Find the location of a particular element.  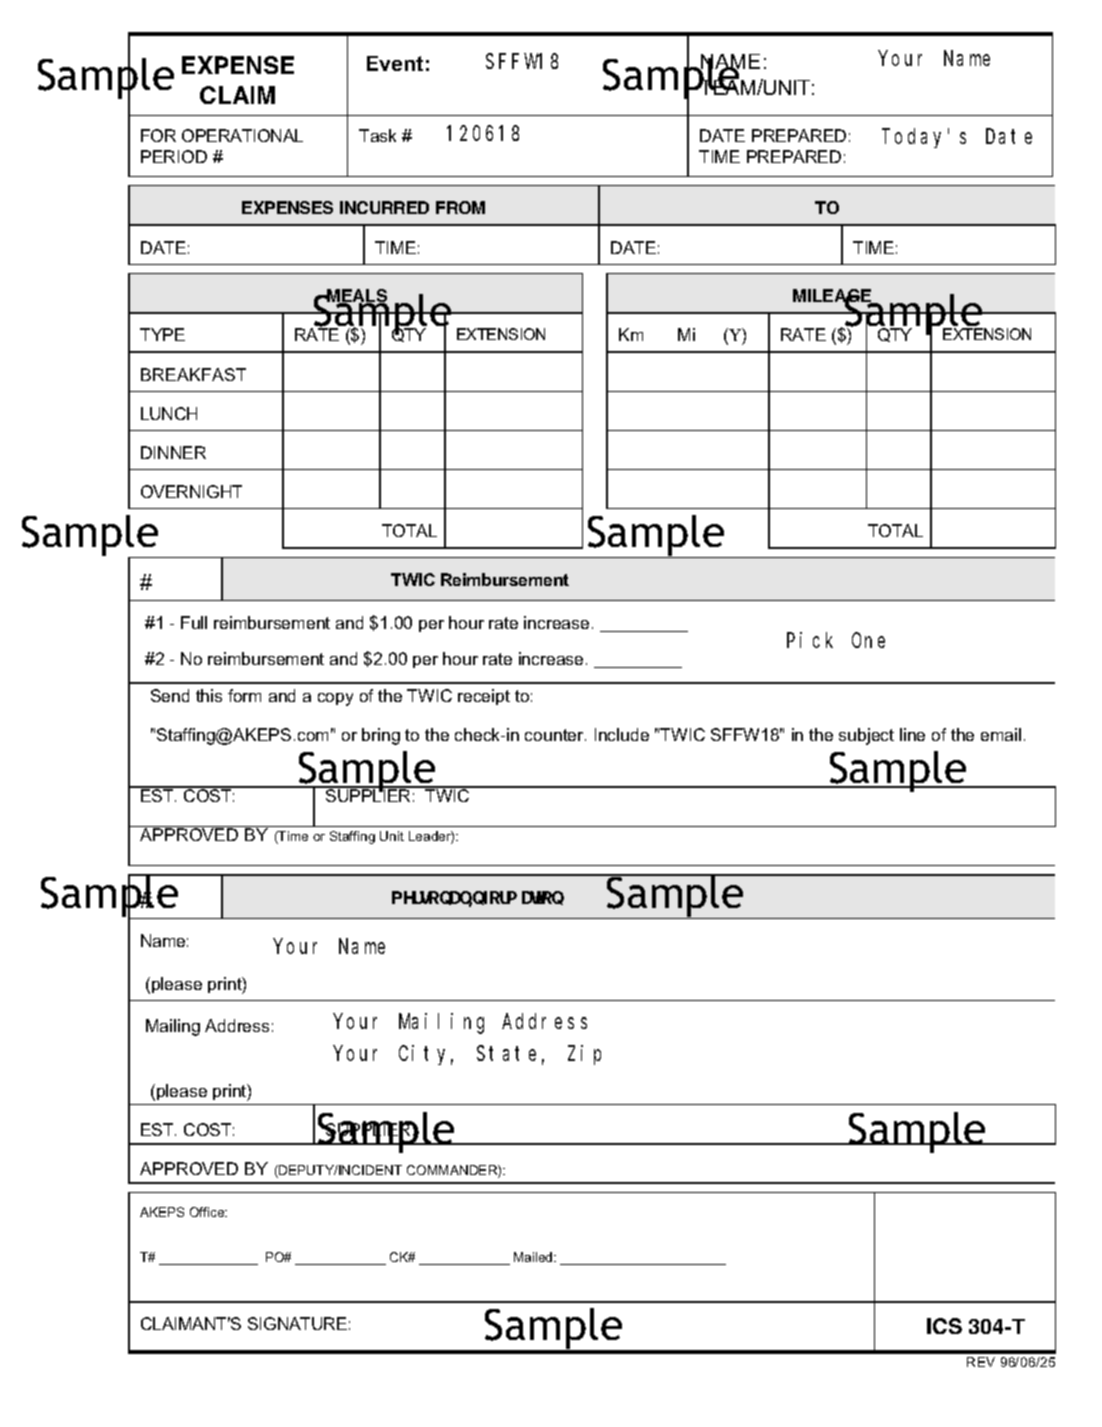

MILEAGE is located at coordinates (833, 297).
